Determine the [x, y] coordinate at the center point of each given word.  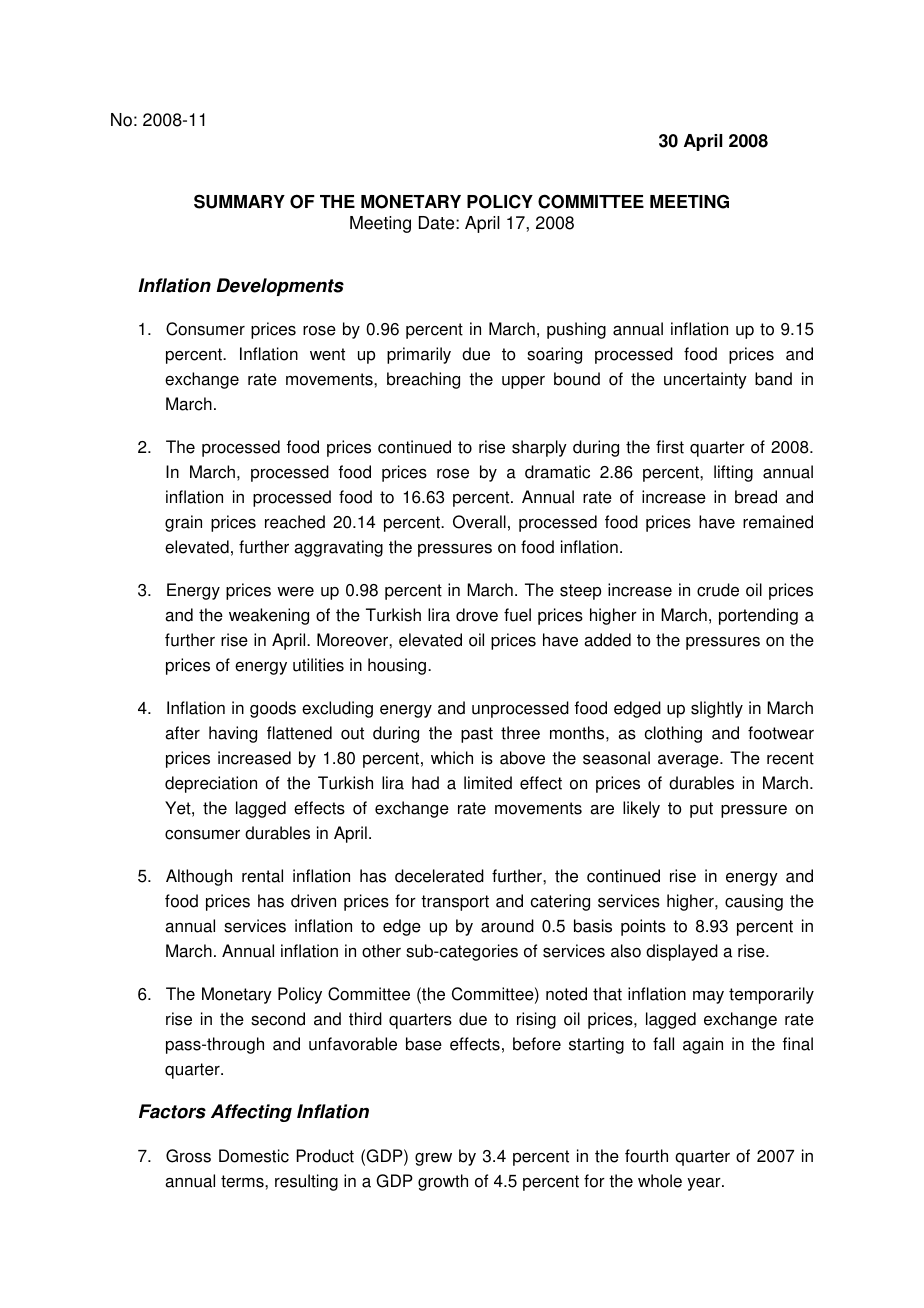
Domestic [254, 1156]
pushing [576, 330]
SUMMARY [239, 201]
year [705, 1184]
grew [433, 1159]
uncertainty [705, 380]
